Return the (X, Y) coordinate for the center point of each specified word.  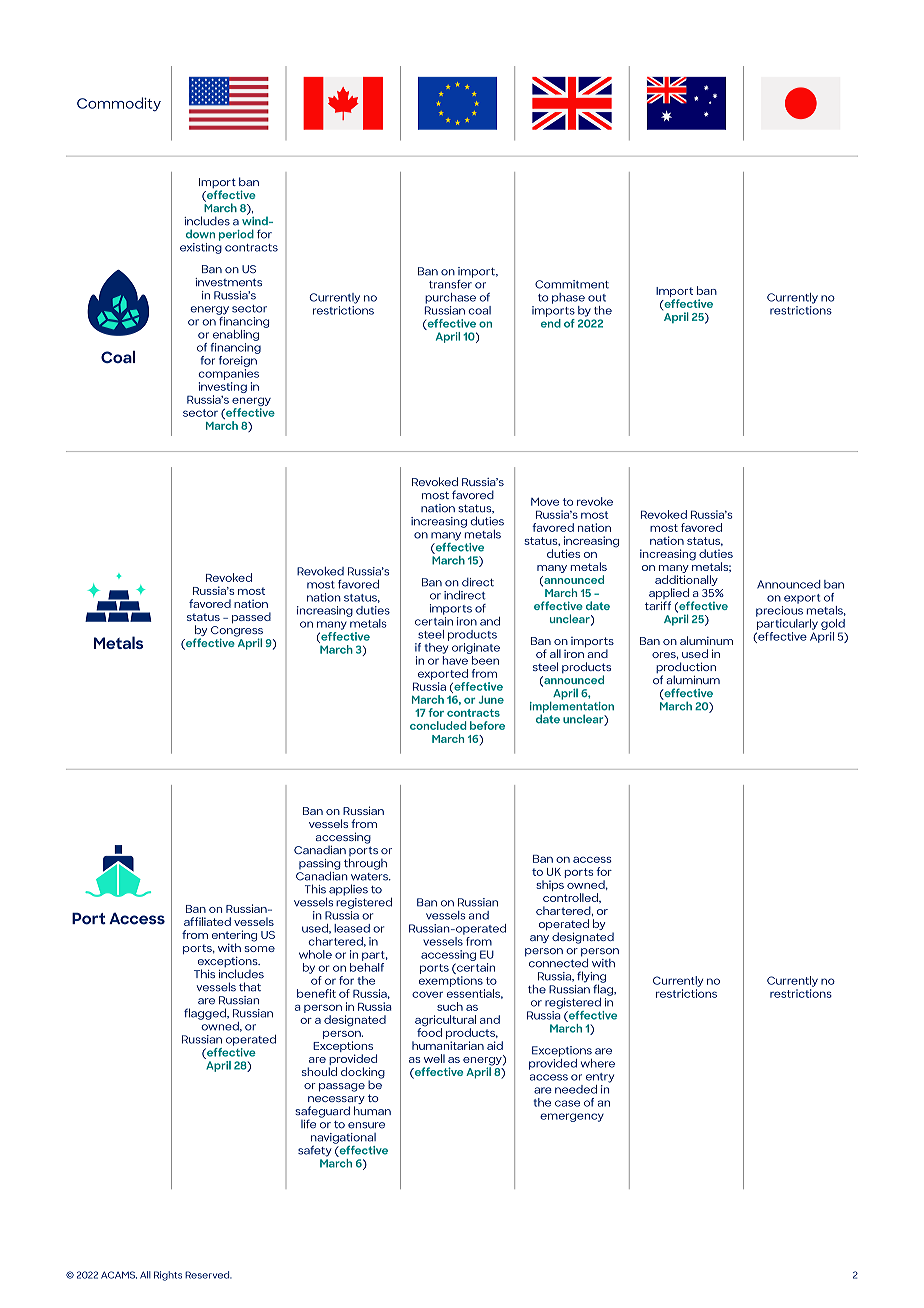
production (686, 669)
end (551, 322)
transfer (451, 283)
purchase (450, 298)
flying (591, 977)
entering (234, 937)
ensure (366, 1125)
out (597, 298)
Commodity (119, 104)
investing (223, 389)
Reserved (208, 1275)
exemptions (451, 981)
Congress (237, 632)
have (455, 660)
